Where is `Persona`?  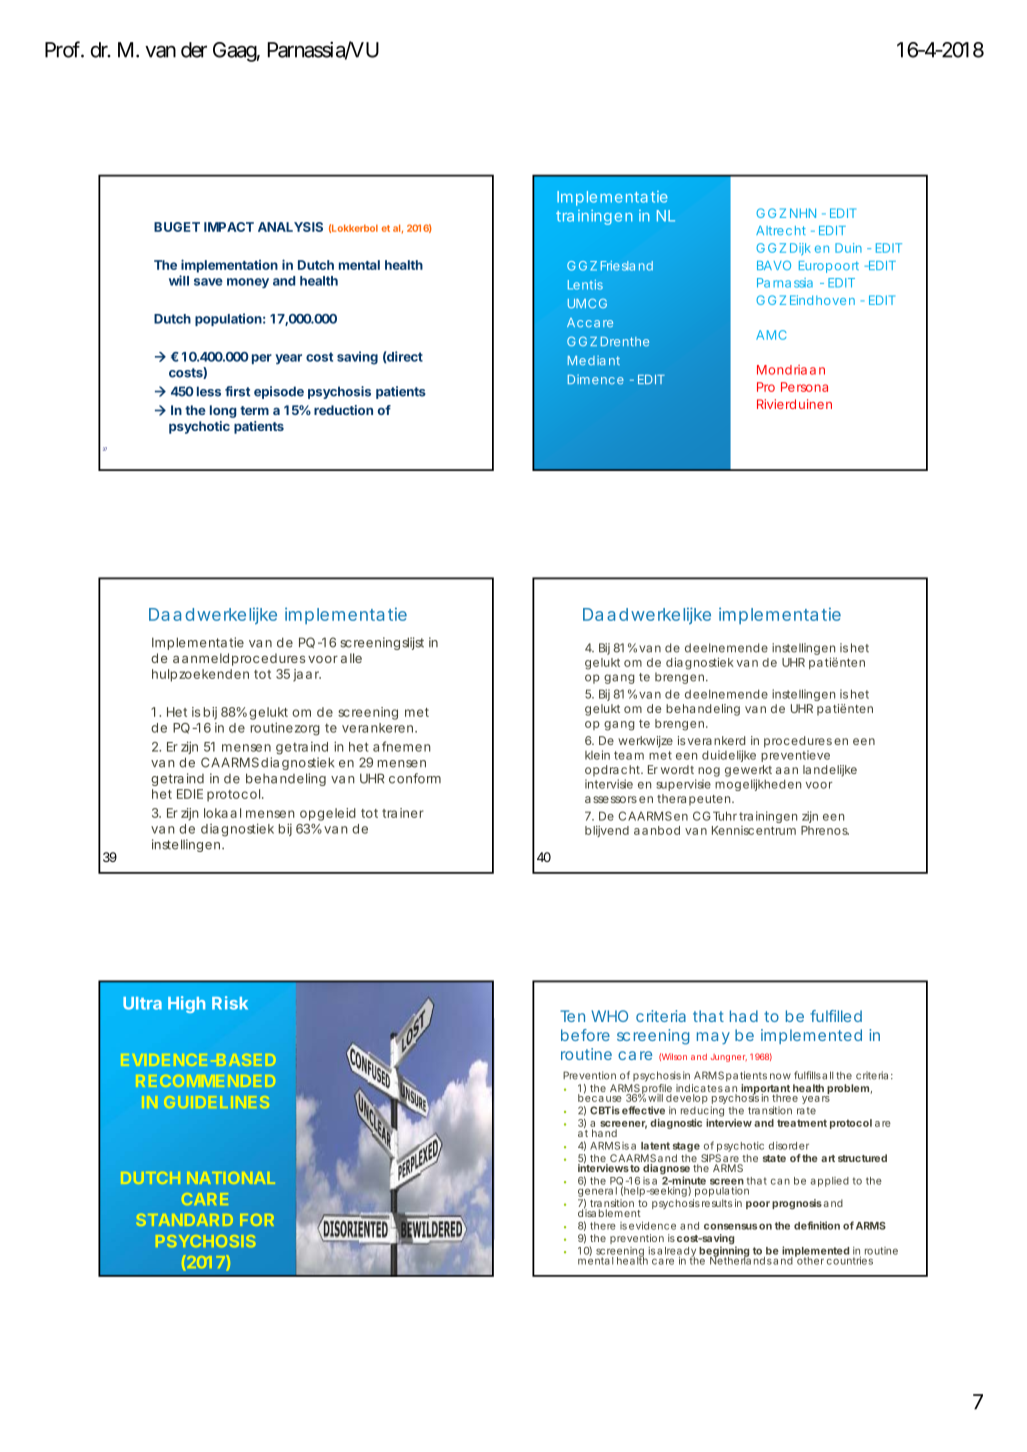
Persona is located at coordinates (804, 387).
